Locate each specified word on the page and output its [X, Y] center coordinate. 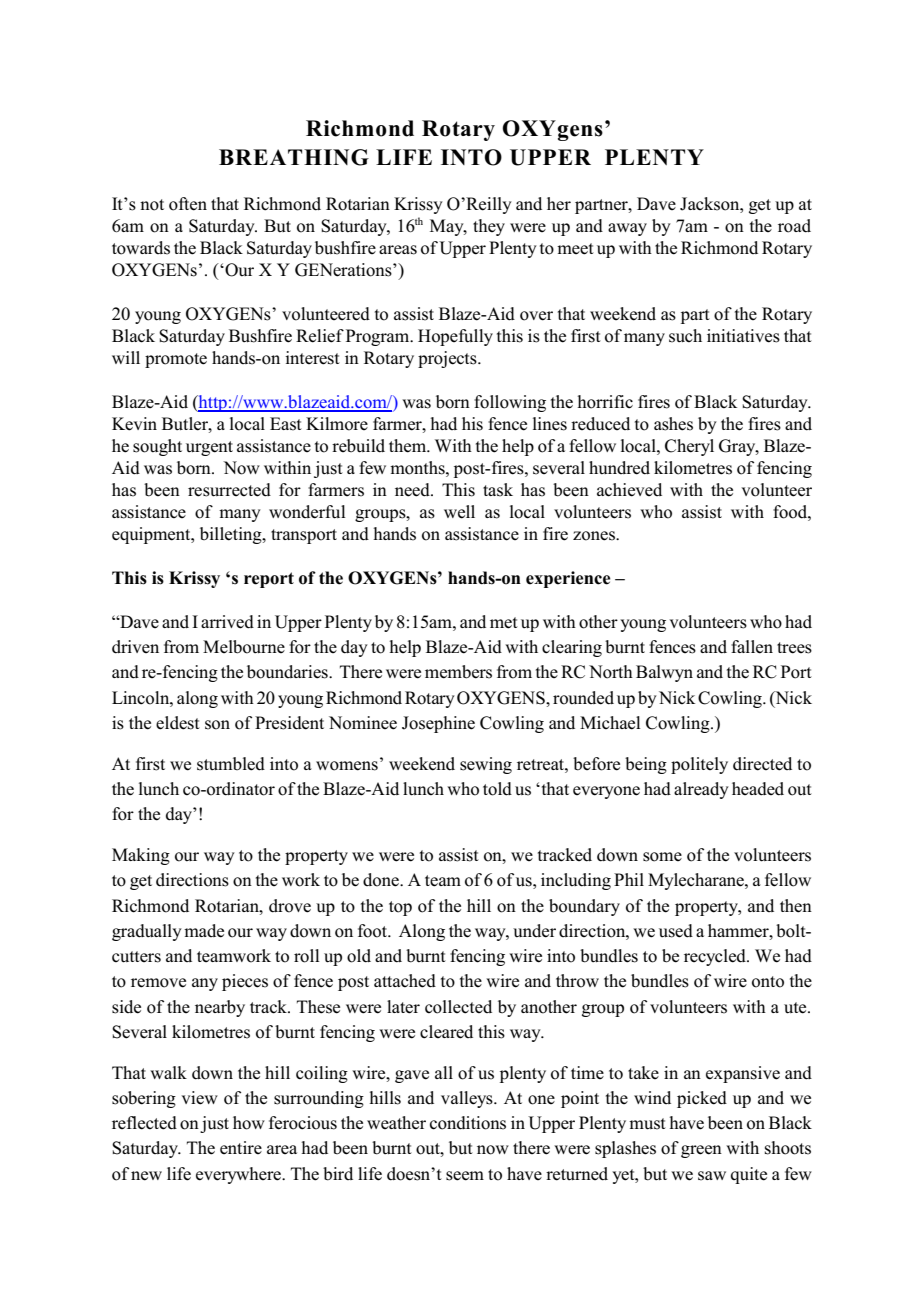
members [458, 672]
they [489, 227]
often [188, 204]
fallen [752, 647]
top [400, 908]
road [794, 226]
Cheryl [689, 447]
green [701, 1151]
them [409, 446]
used [676, 931]
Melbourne [244, 647]
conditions [468, 1123]
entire [241, 1147]
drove [290, 906]
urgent [209, 448]
